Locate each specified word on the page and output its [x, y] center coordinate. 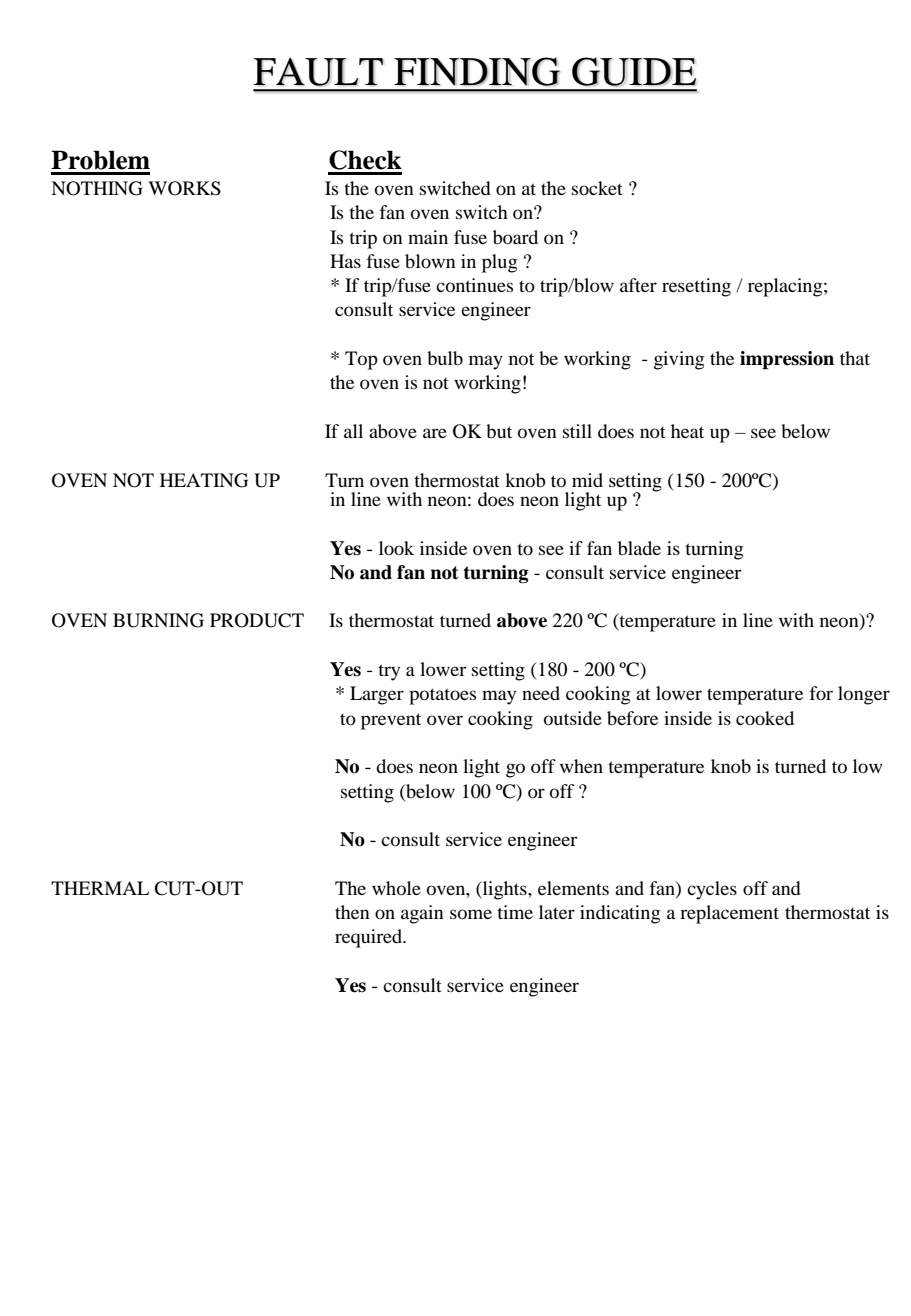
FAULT [318, 71]
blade [639, 548]
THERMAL [100, 888]
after [638, 285]
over [445, 720]
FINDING [477, 71]
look [396, 548]
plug [499, 263]
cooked [765, 718]
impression [787, 360]
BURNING [158, 620]
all [353, 431]
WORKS [184, 188]
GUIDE [634, 71]
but [499, 431]
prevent [391, 721]
